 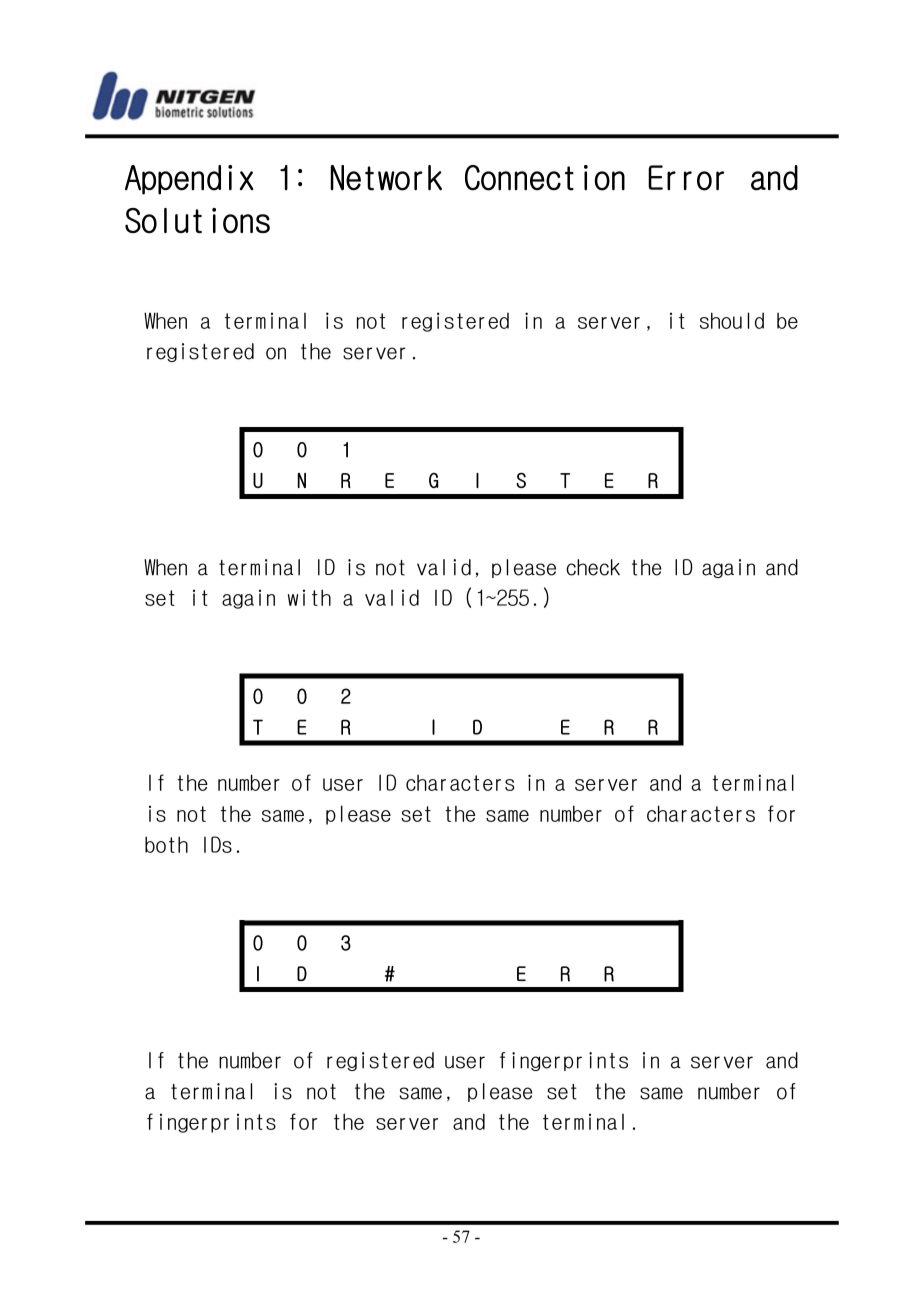 I want to click on Solutions, so click(x=197, y=221).
